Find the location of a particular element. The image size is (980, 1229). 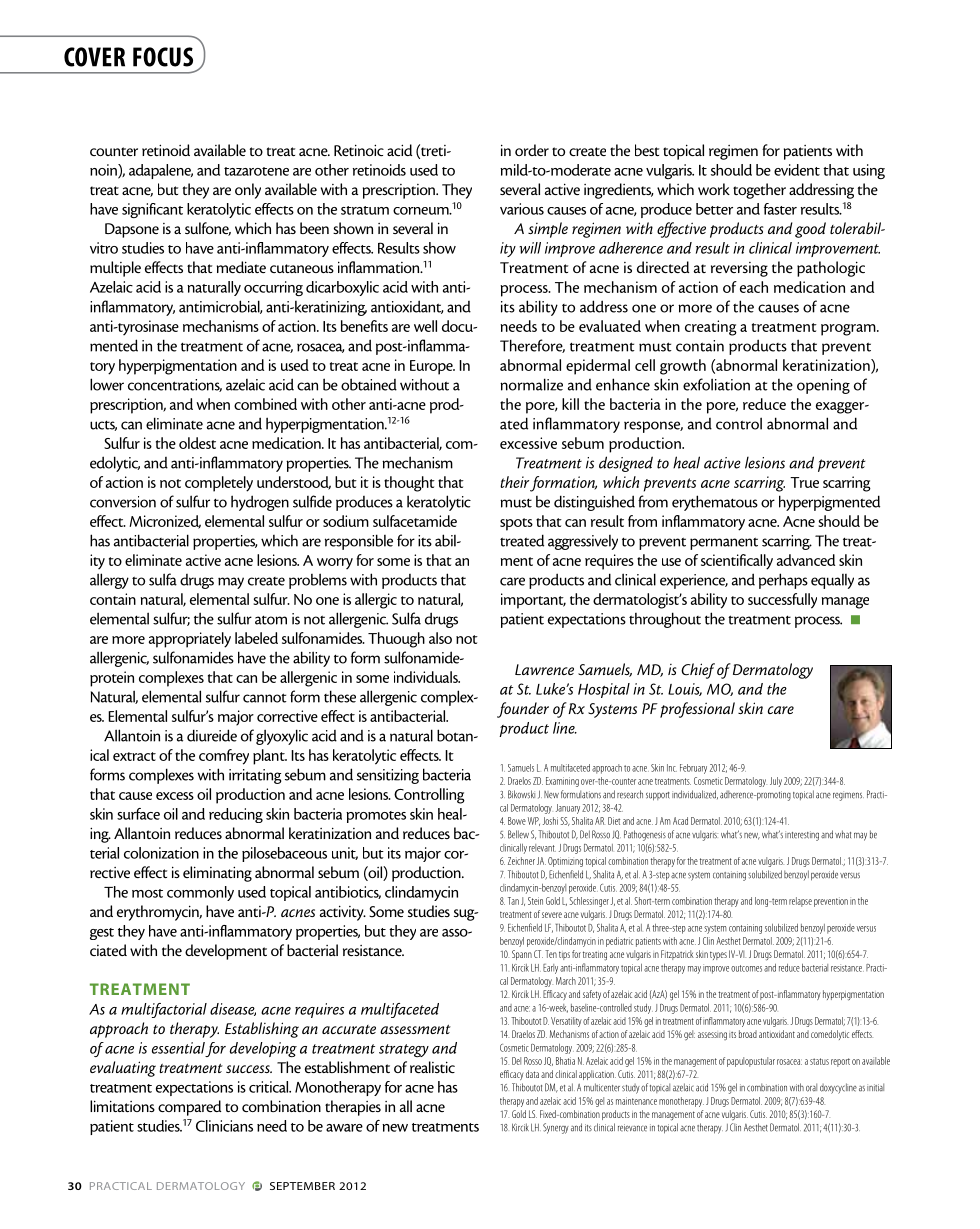

appropriately is located at coordinates (190, 640).
